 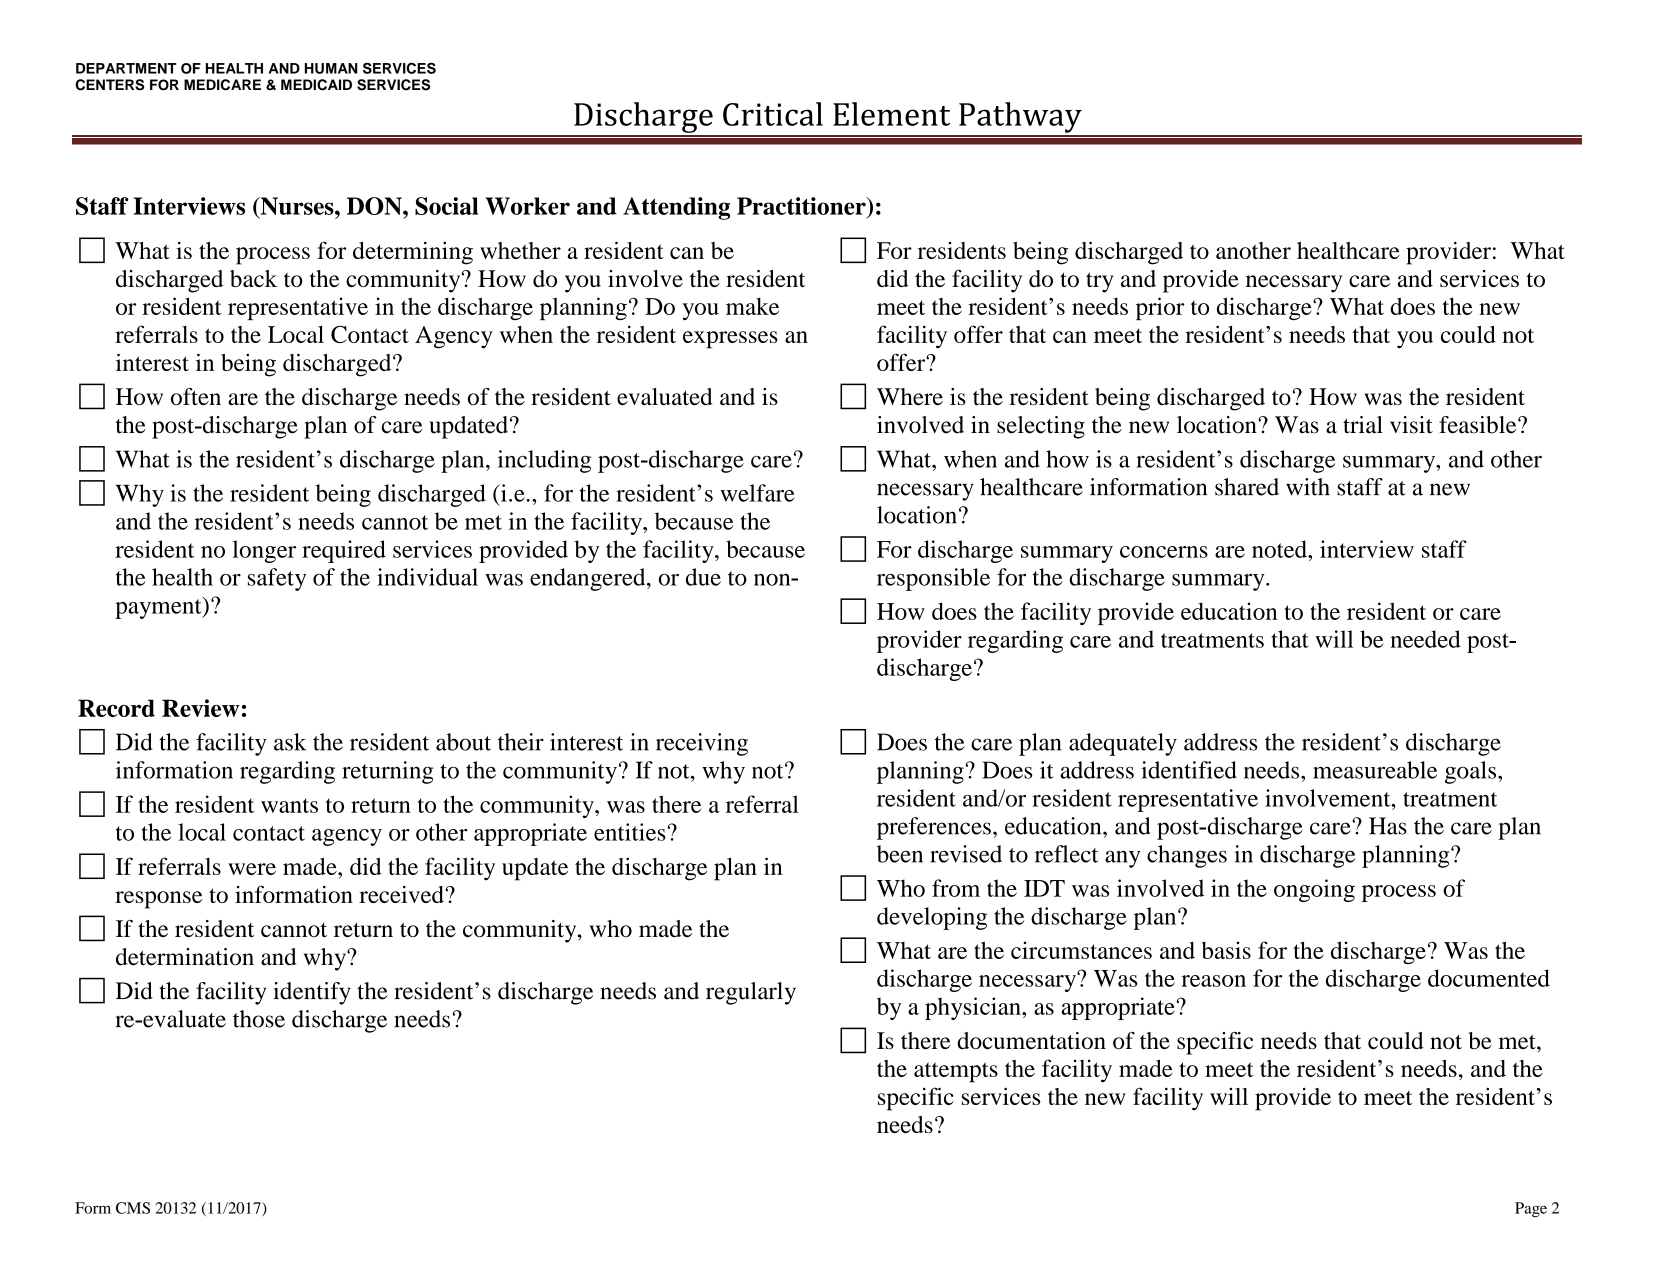 I want to click on Where, so click(x=910, y=396).
